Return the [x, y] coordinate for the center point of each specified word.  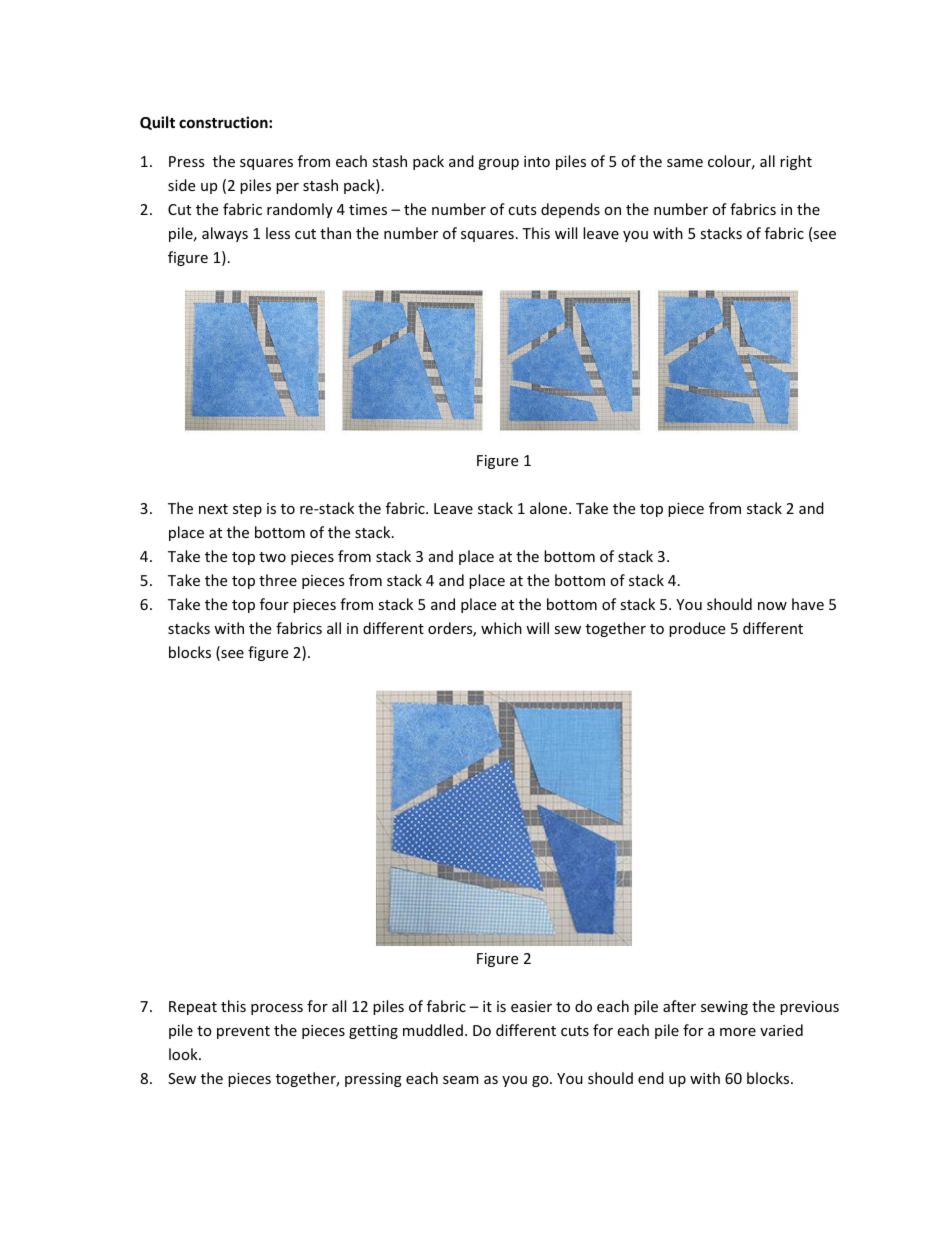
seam [461, 1080]
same [685, 163]
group [498, 164]
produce [697, 629]
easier [531, 1006]
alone [550, 508]
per [287, 188]
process [277, 1009]
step [247, 510]
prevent [243, 1032]
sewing [724, 1008]
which [501, 628]
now [772, 606]
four [274, 604]
